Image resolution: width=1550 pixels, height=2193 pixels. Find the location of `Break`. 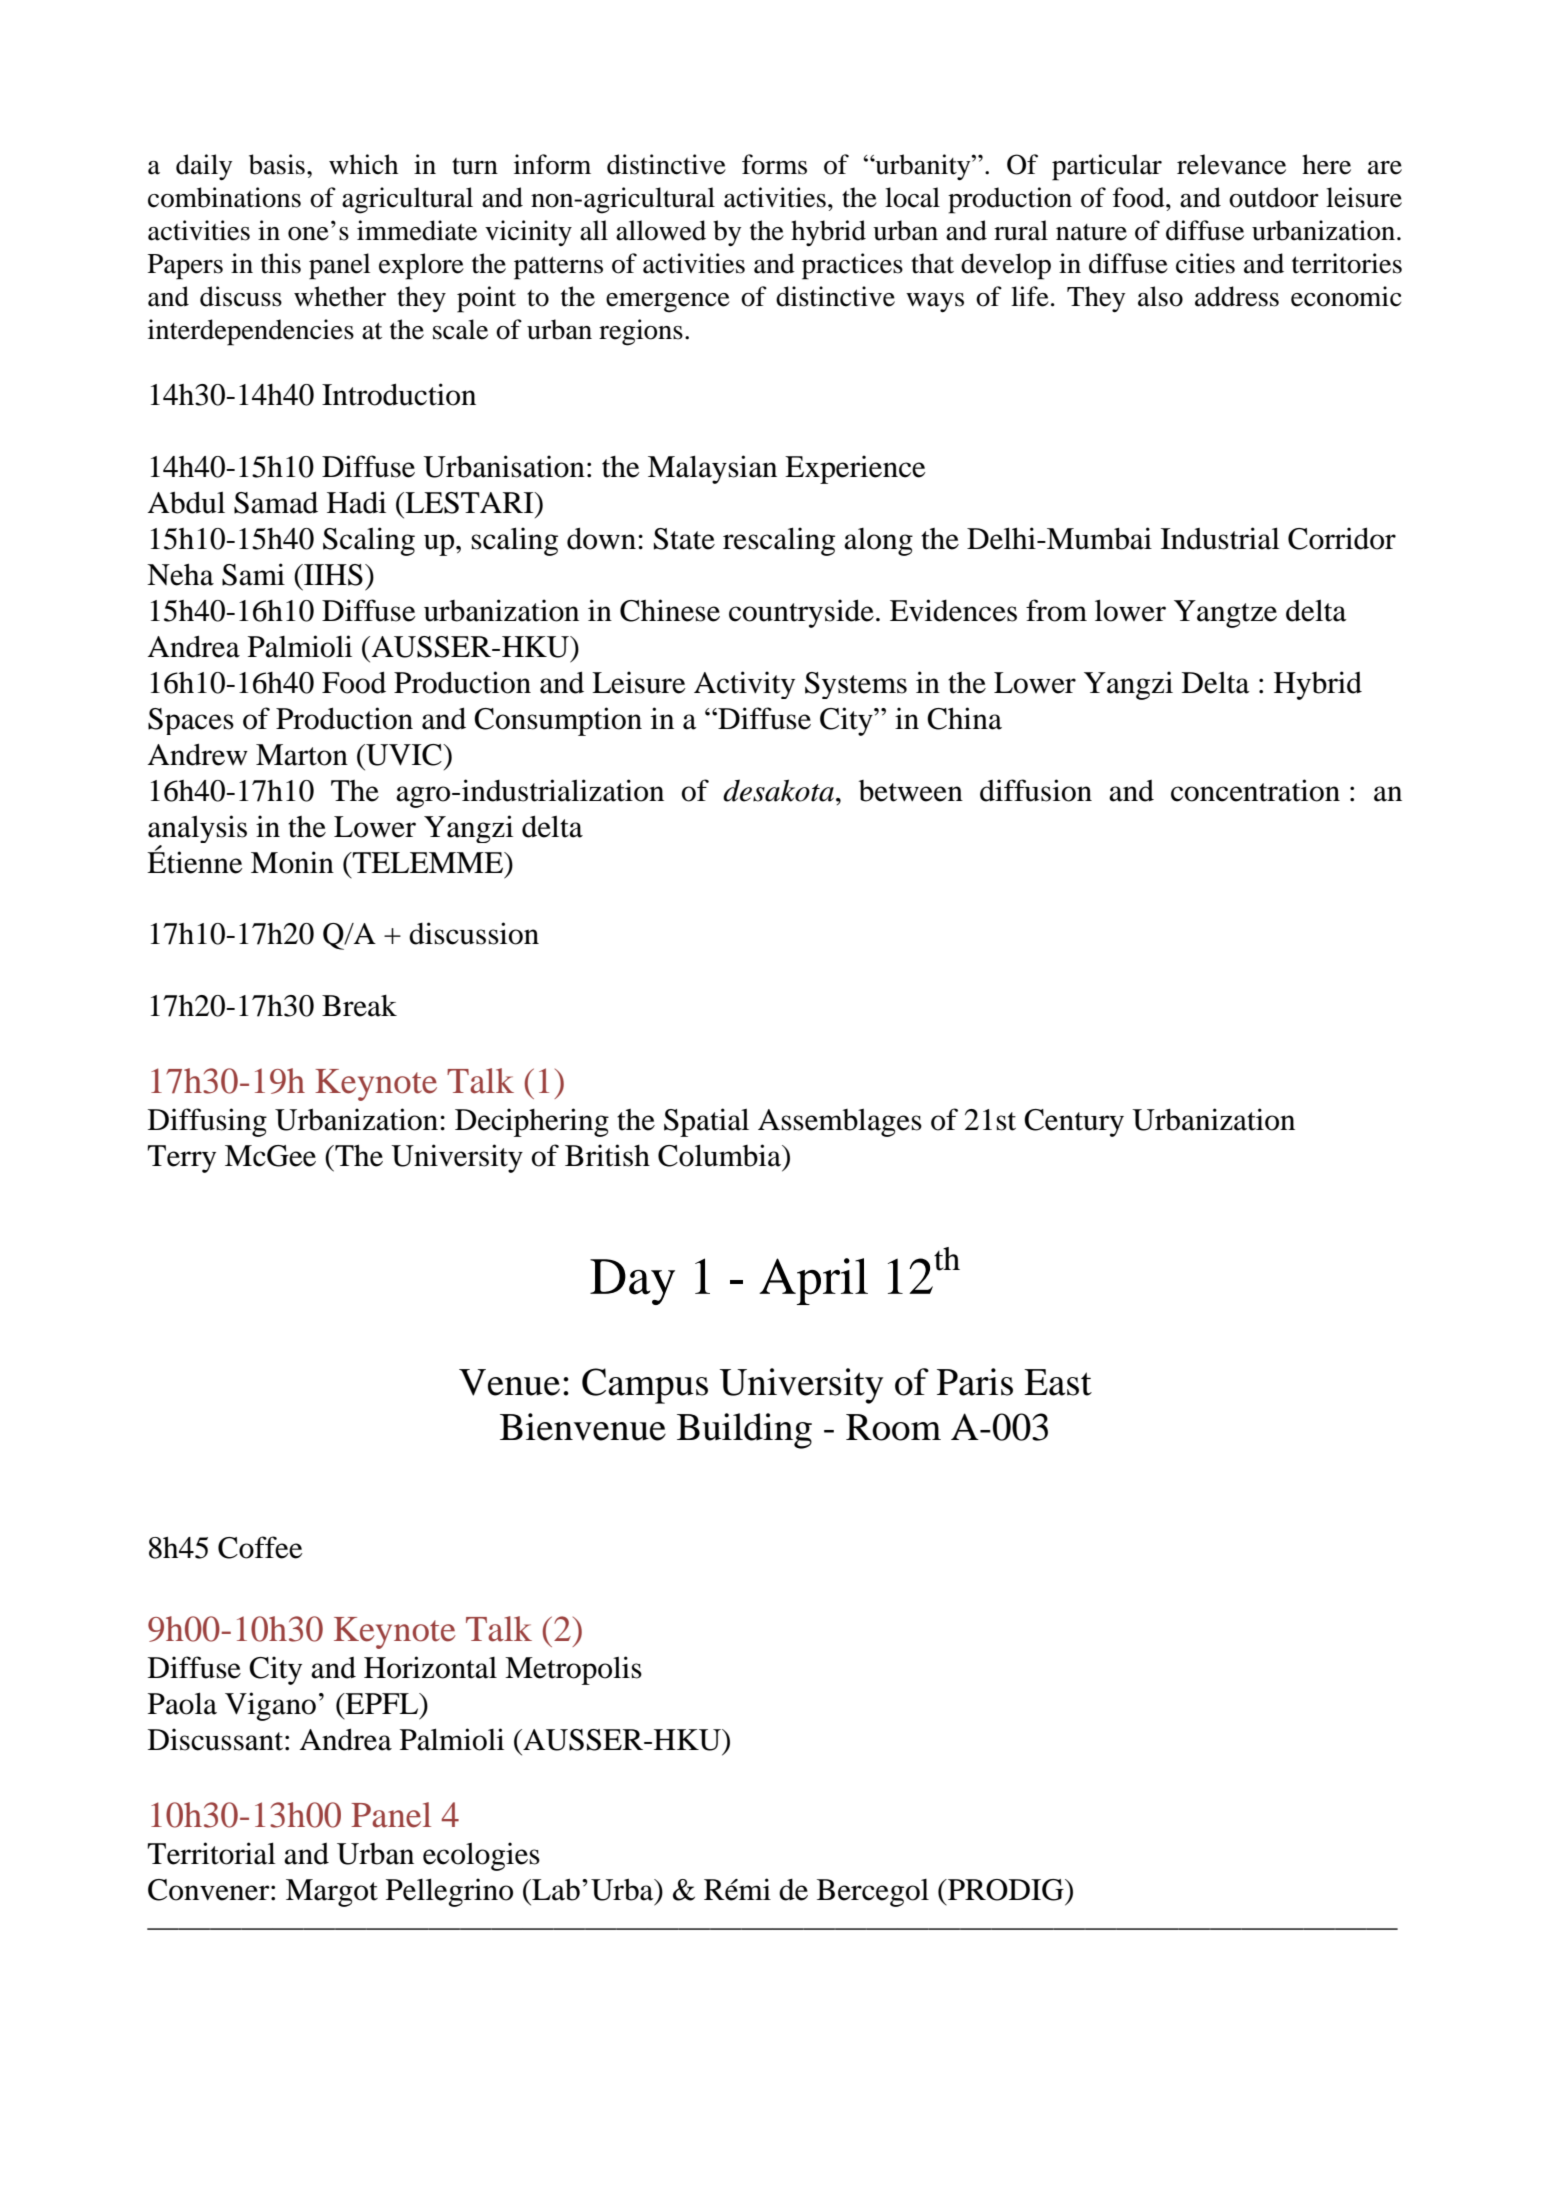

Break is located at coordinates (359, 1006).
